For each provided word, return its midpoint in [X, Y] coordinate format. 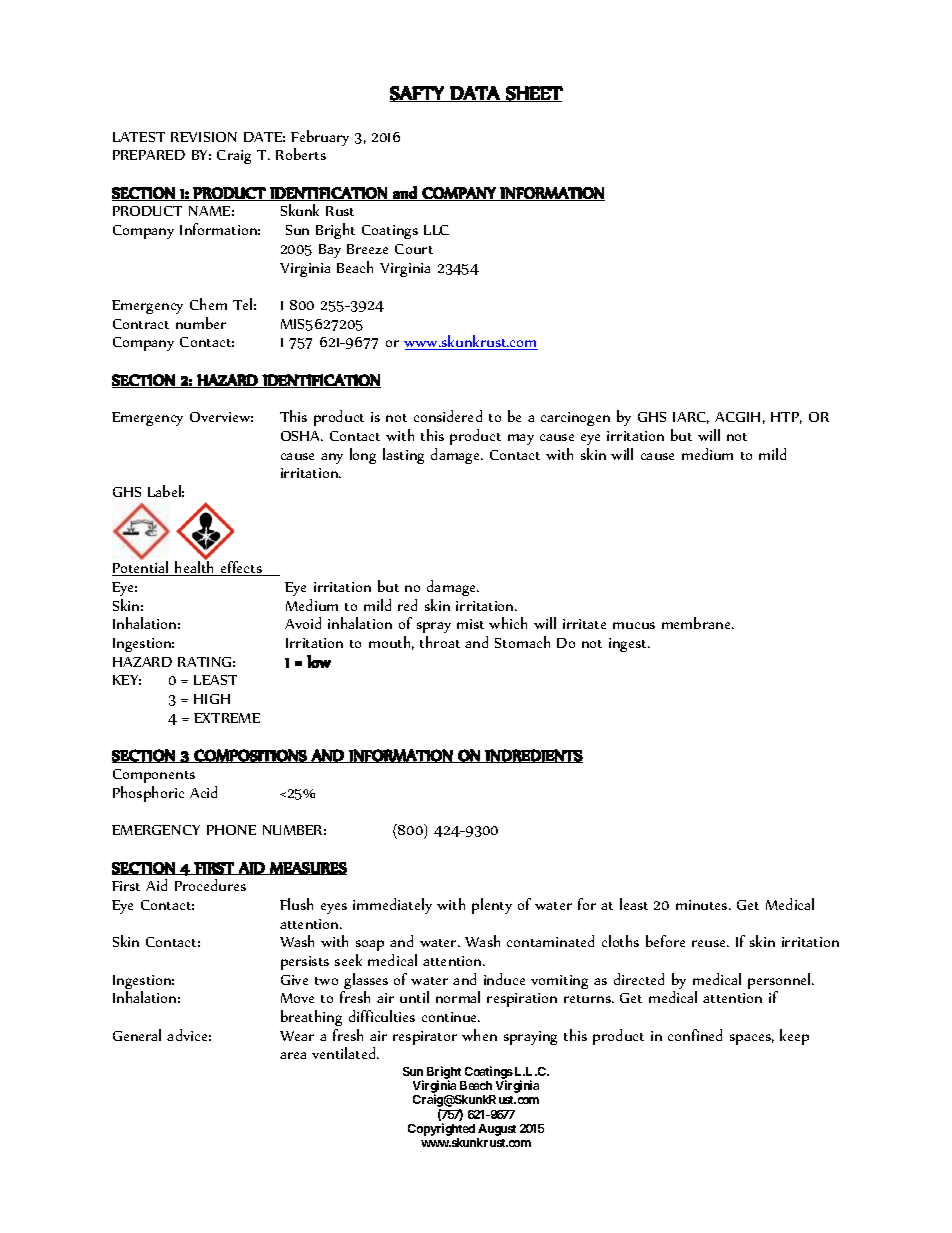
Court [414, 249]
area [293, 1055]
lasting [403, 456]
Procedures [210, 885]
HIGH [212, 699]
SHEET [533, 94]
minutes [703, 905]
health [195, 567]
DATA [475, 94]
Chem [208, 304]
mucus [634, 625]
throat [440, 642]
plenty [492, 906]
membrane [697, 623]
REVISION [204, 137]
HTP [786, 418]
